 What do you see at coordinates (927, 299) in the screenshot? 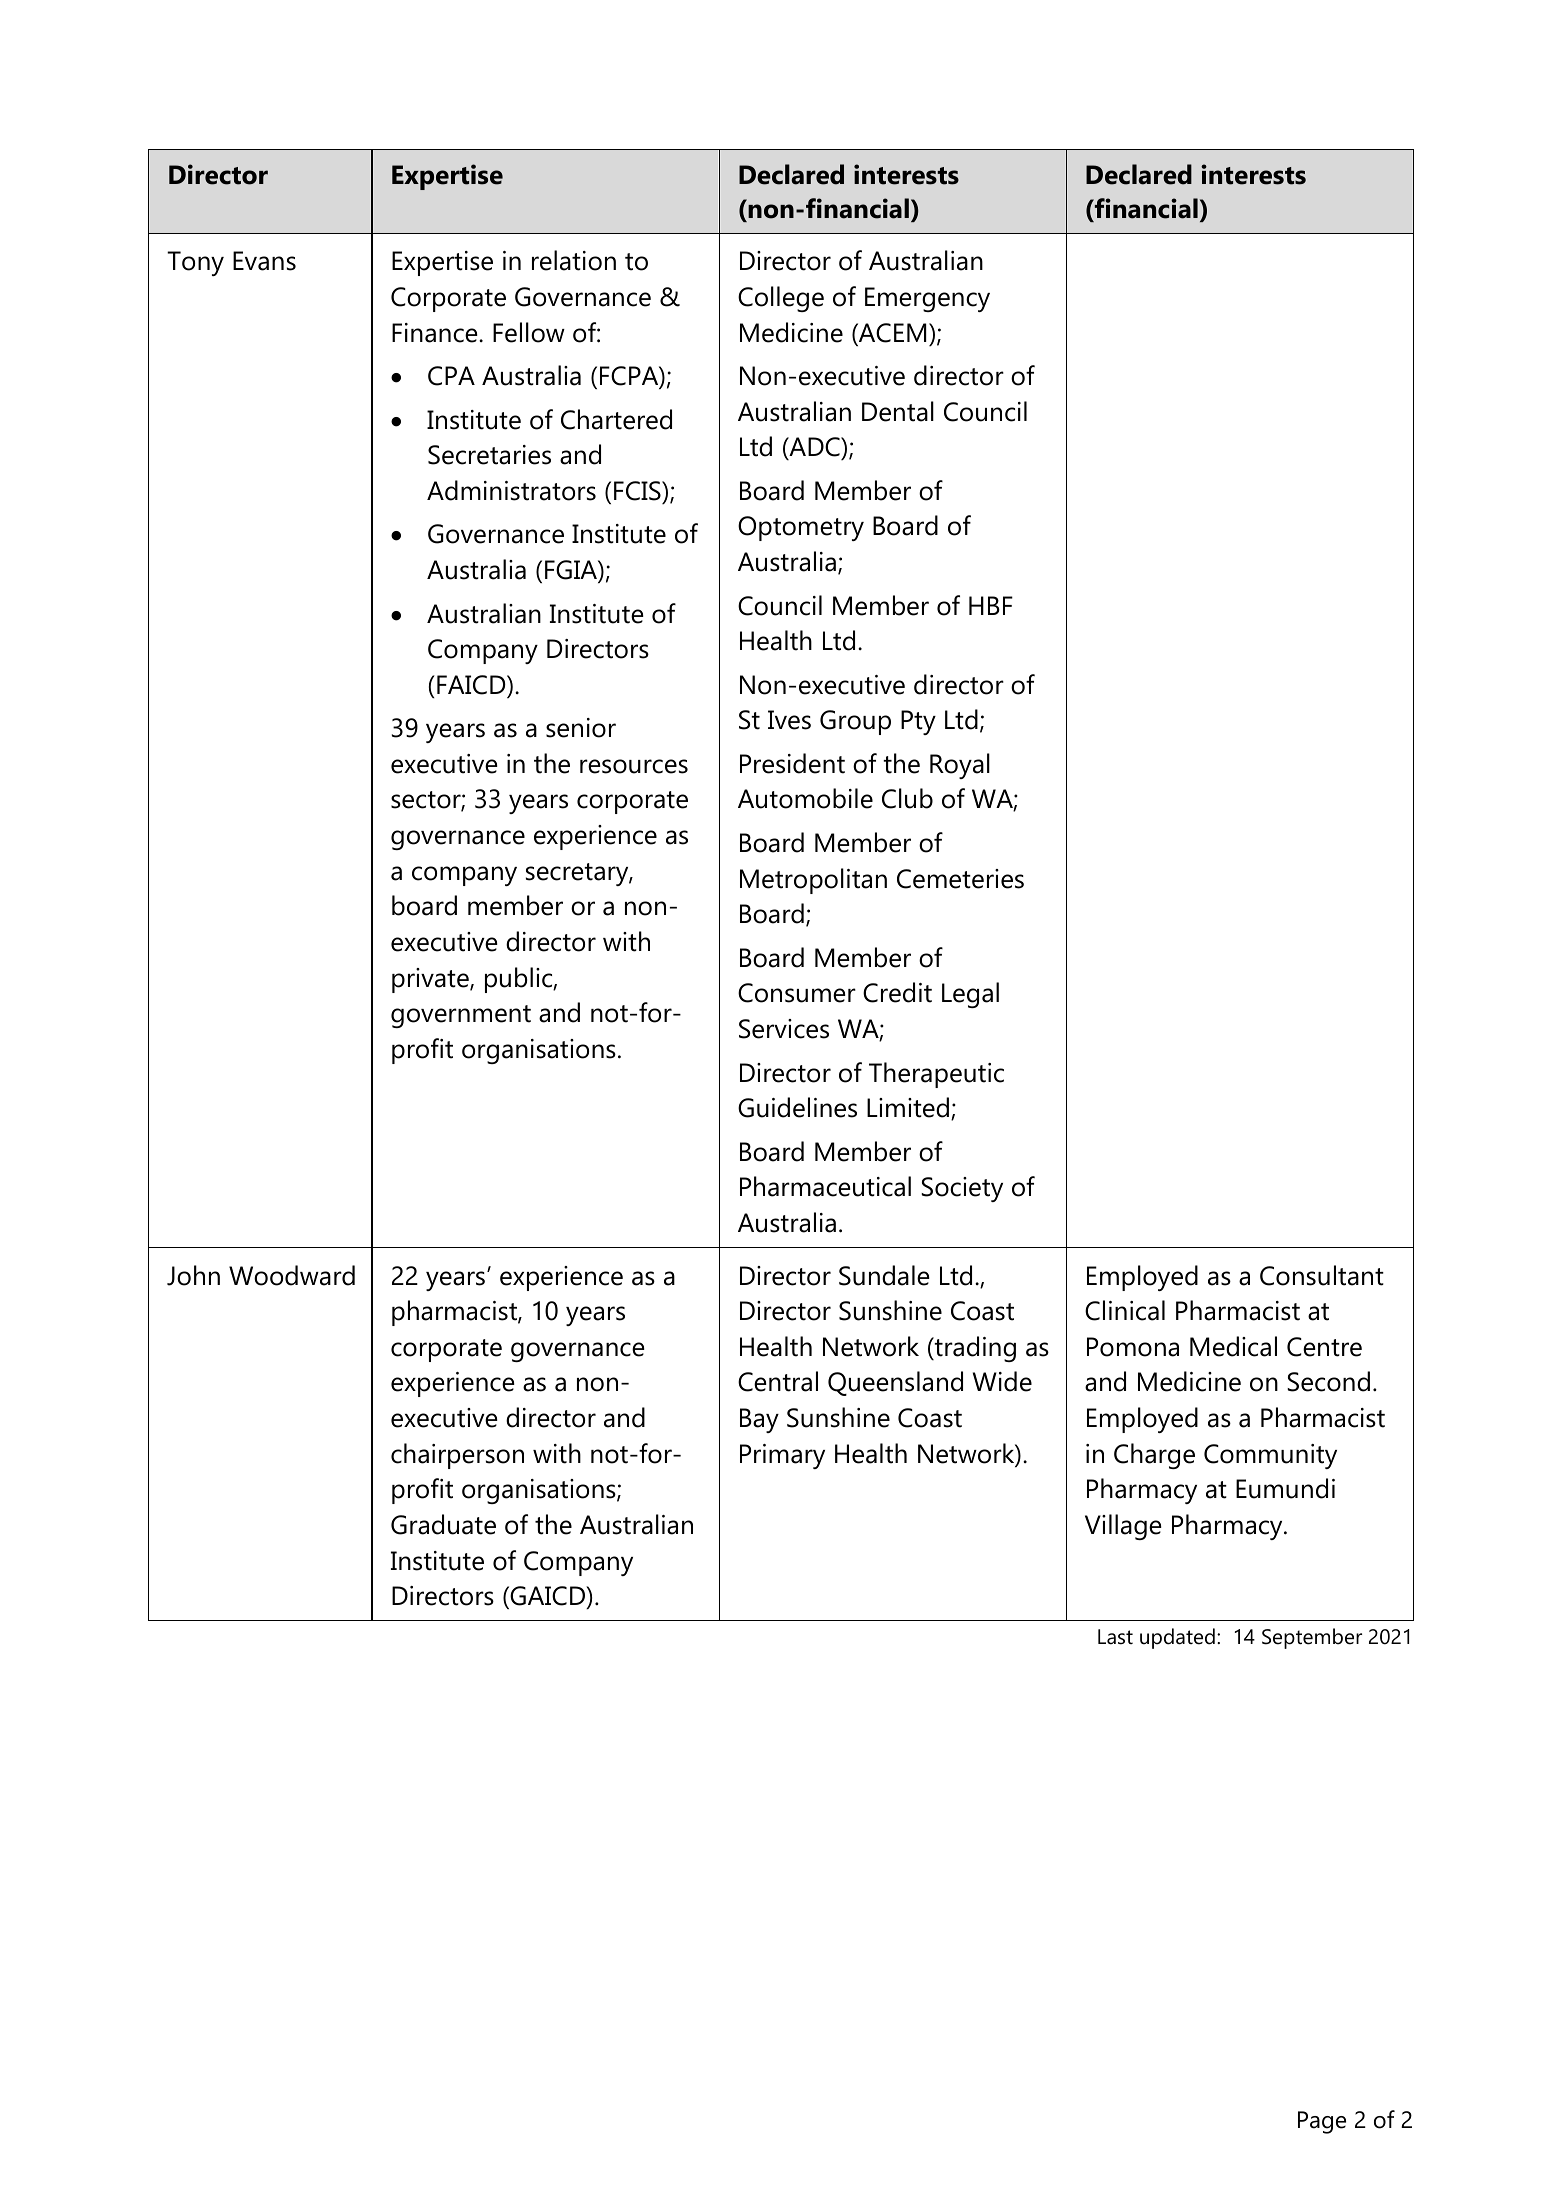
I see `Emergency` at bounding box center [927, 299].
